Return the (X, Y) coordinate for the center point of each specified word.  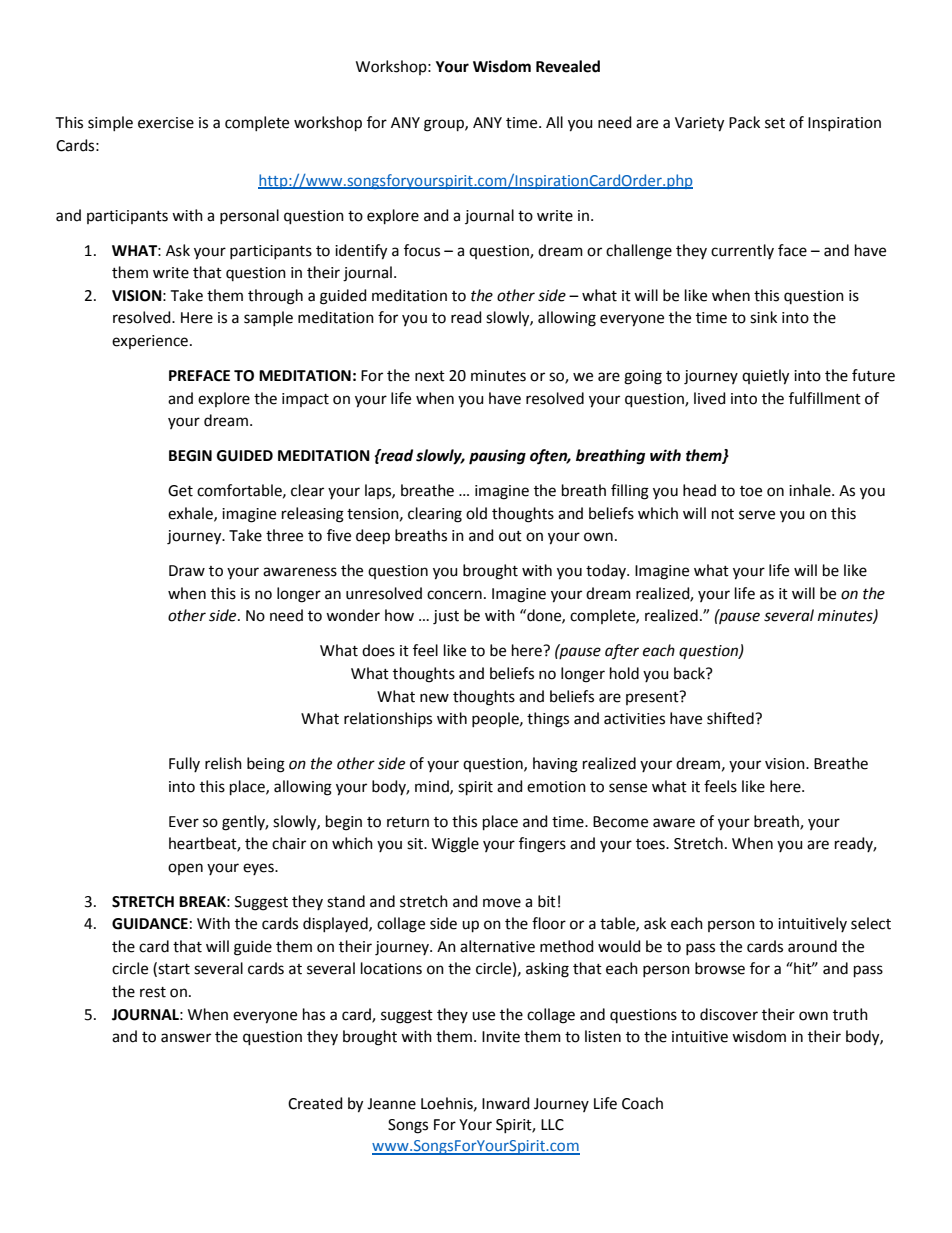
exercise (166, 123)
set (775, 123)
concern (454, 595)
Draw (187, 571)
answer (186, 1038)
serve (757, 515)
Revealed (568, 66)
